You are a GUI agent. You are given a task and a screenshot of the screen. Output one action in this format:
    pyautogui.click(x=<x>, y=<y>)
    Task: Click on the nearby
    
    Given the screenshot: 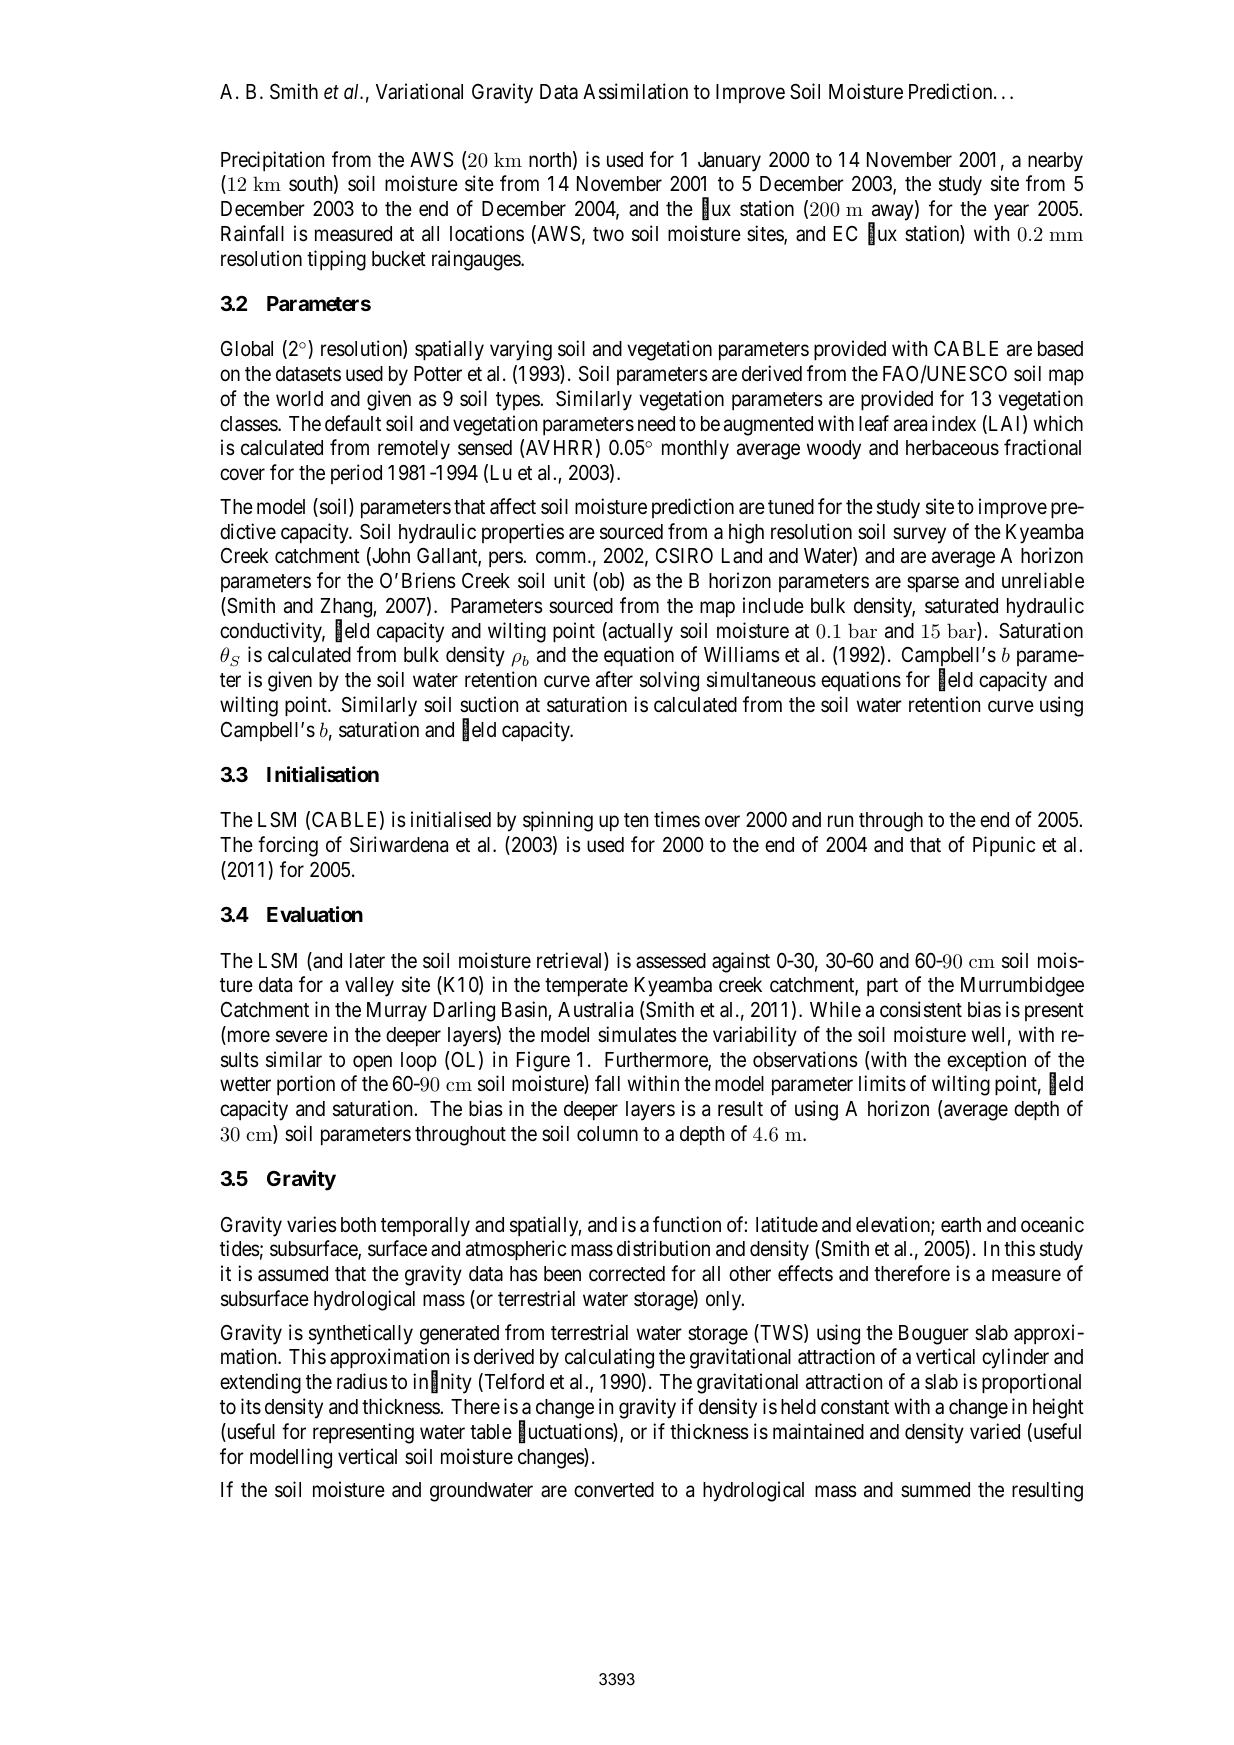 What is the action you would take?
    pyautogui.click(x=1055, y=162)
